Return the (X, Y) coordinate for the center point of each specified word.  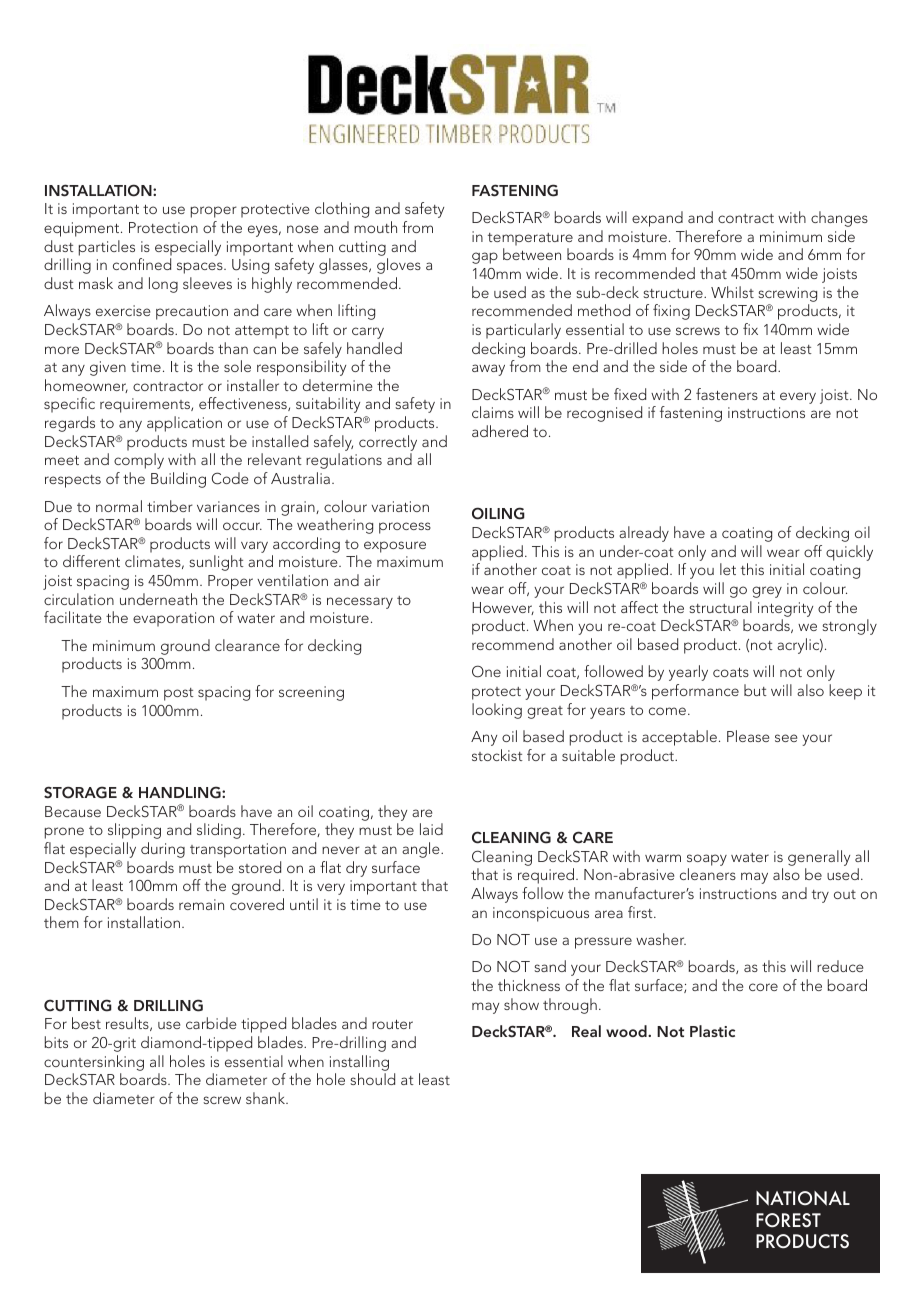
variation (400, 506)
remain (201, 904)
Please (748, 736)
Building (178, 480)
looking (497, 711)
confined (142, 264)
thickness (529, 985)
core (763, 987)
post (179, 694)
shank (267, 1098)
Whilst (732, 292)
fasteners (727, 394)
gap (485, 258)
